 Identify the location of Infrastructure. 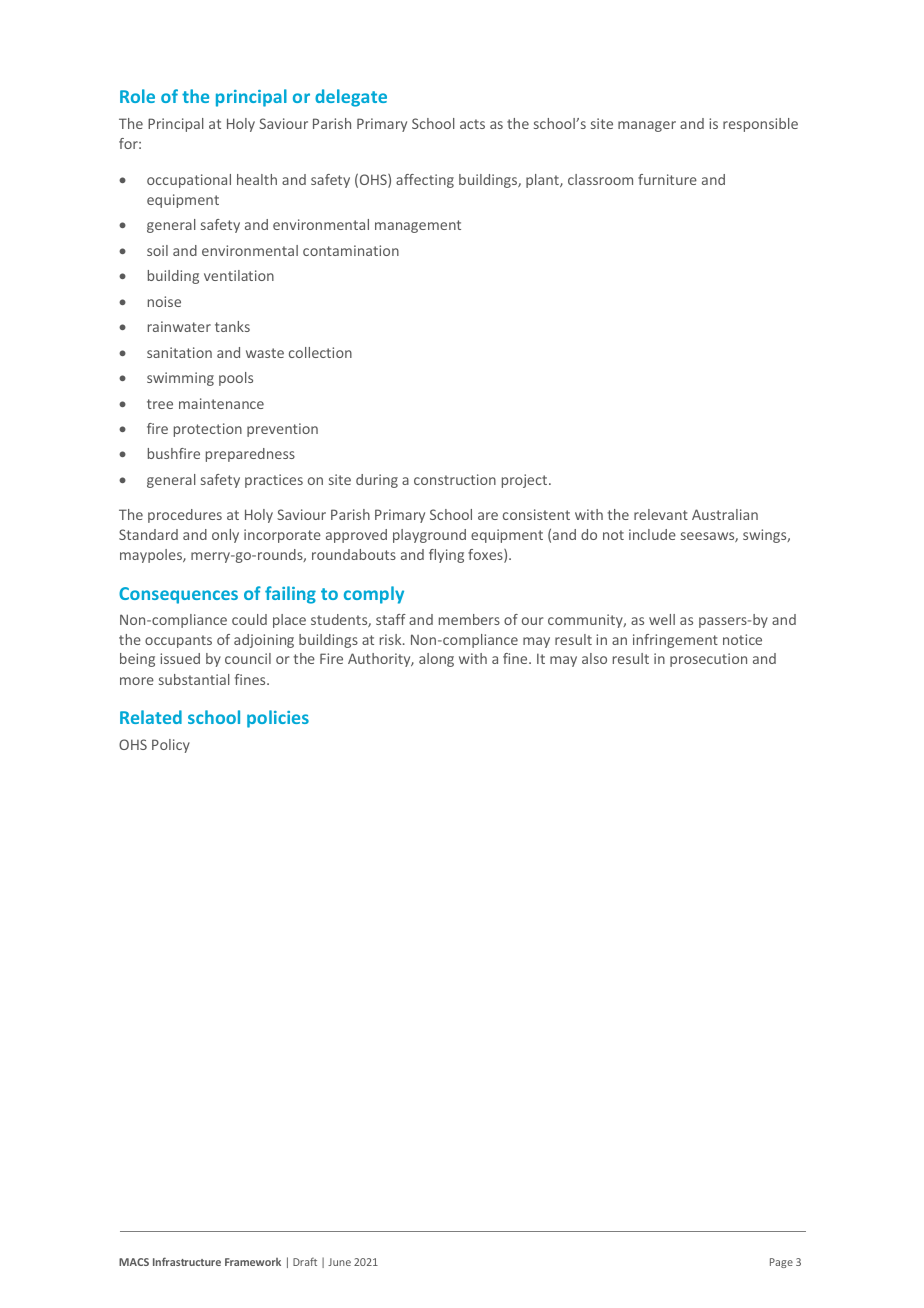
(187, 1261).
